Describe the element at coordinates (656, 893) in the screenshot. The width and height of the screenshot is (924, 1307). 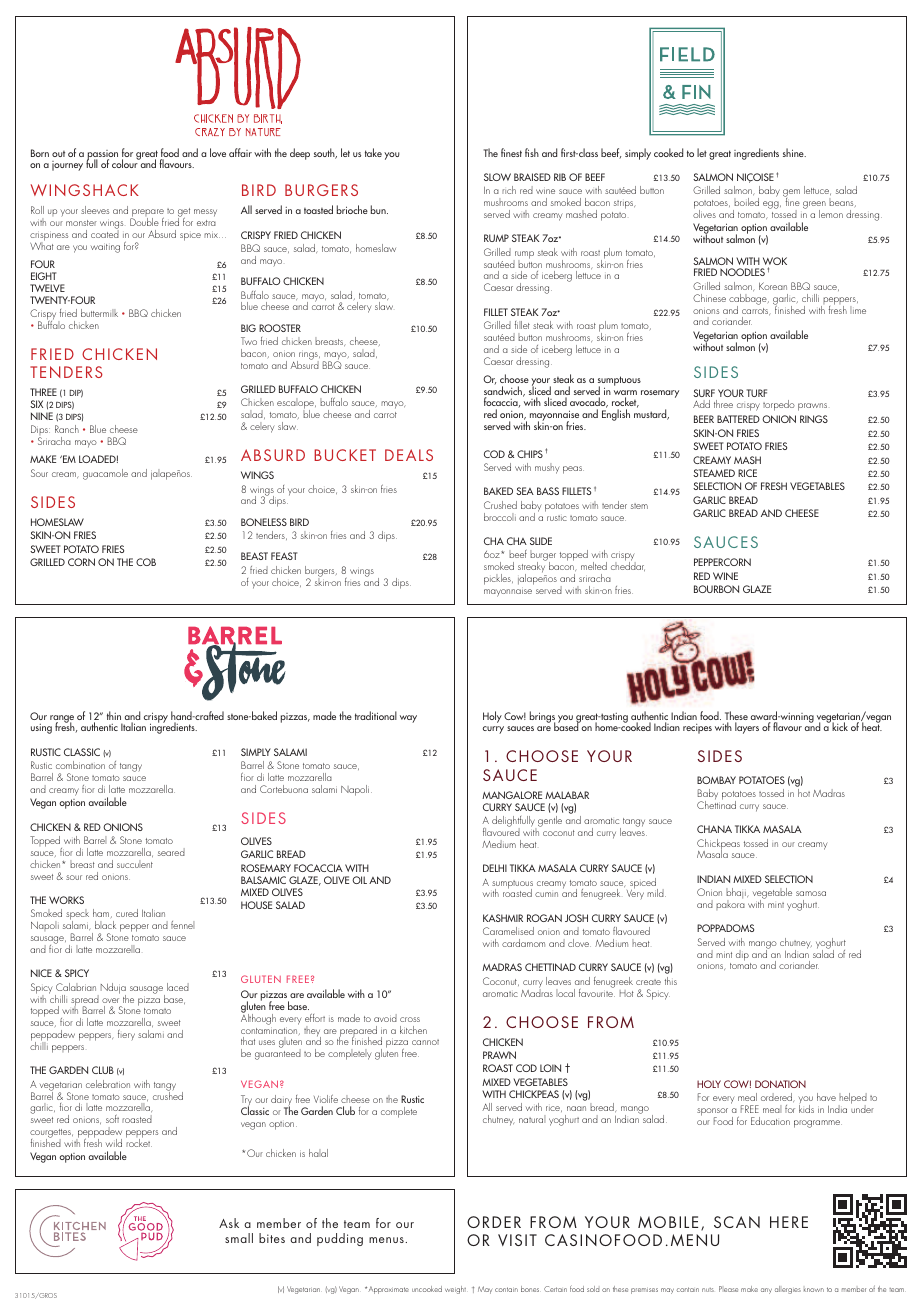
I see `mild` at that location.
